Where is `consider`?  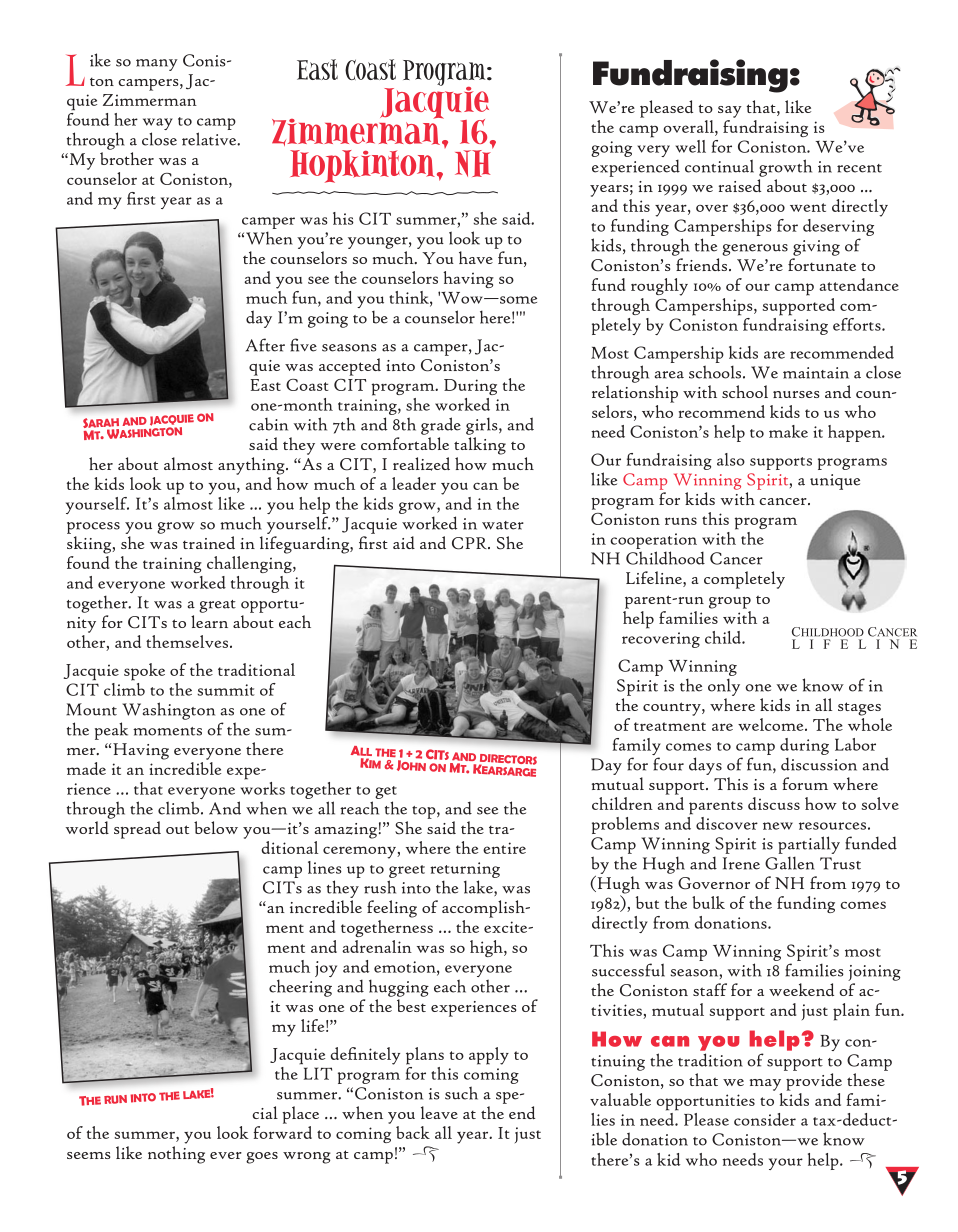 consider is located at coordinates (765, 1119).
